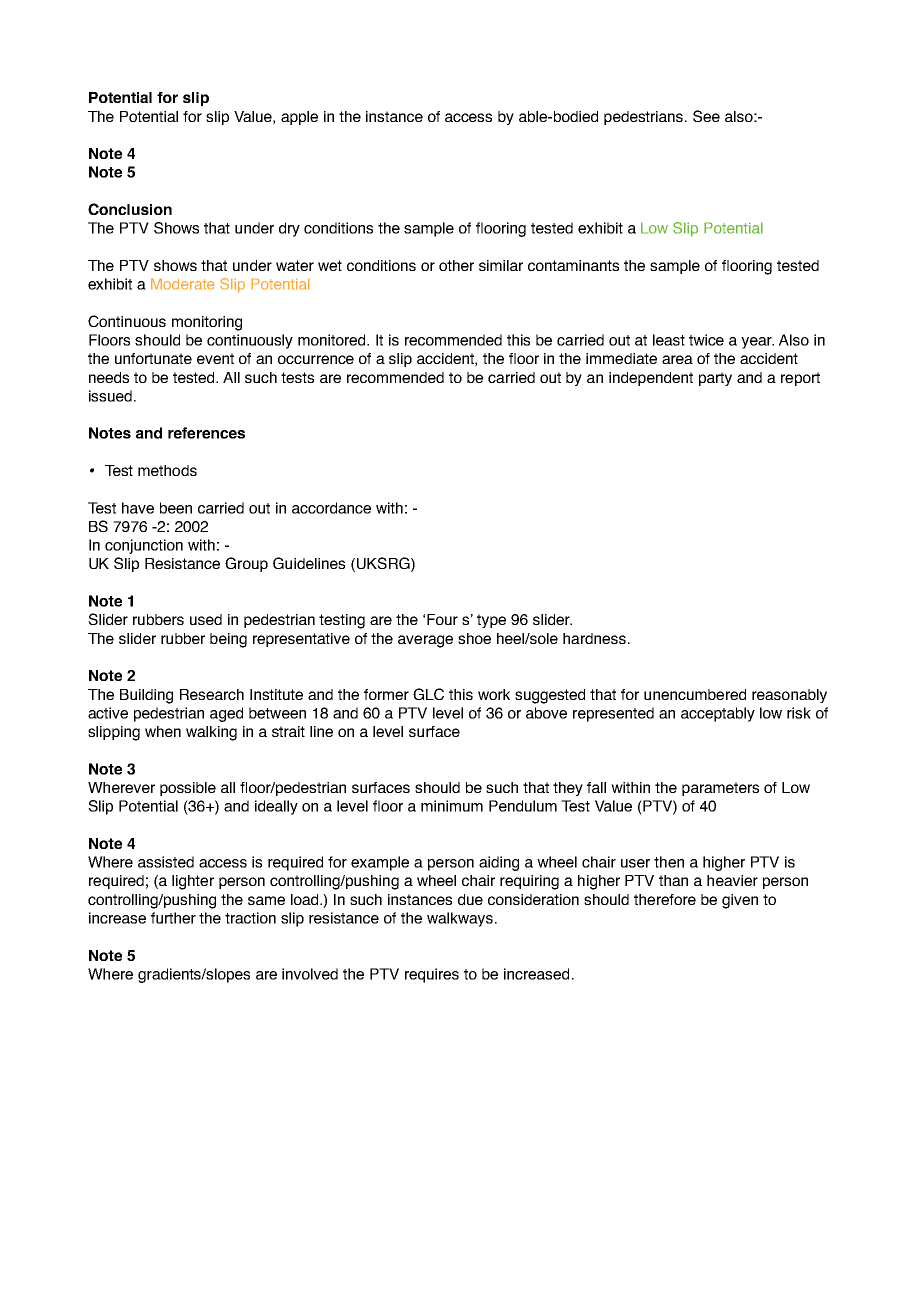 Image resolution: width=924 pixels, height=1308 pixels. What do you see at coordinates (456, 265) in the screenshot?
I see `other` at bounding box center [456, 265].
